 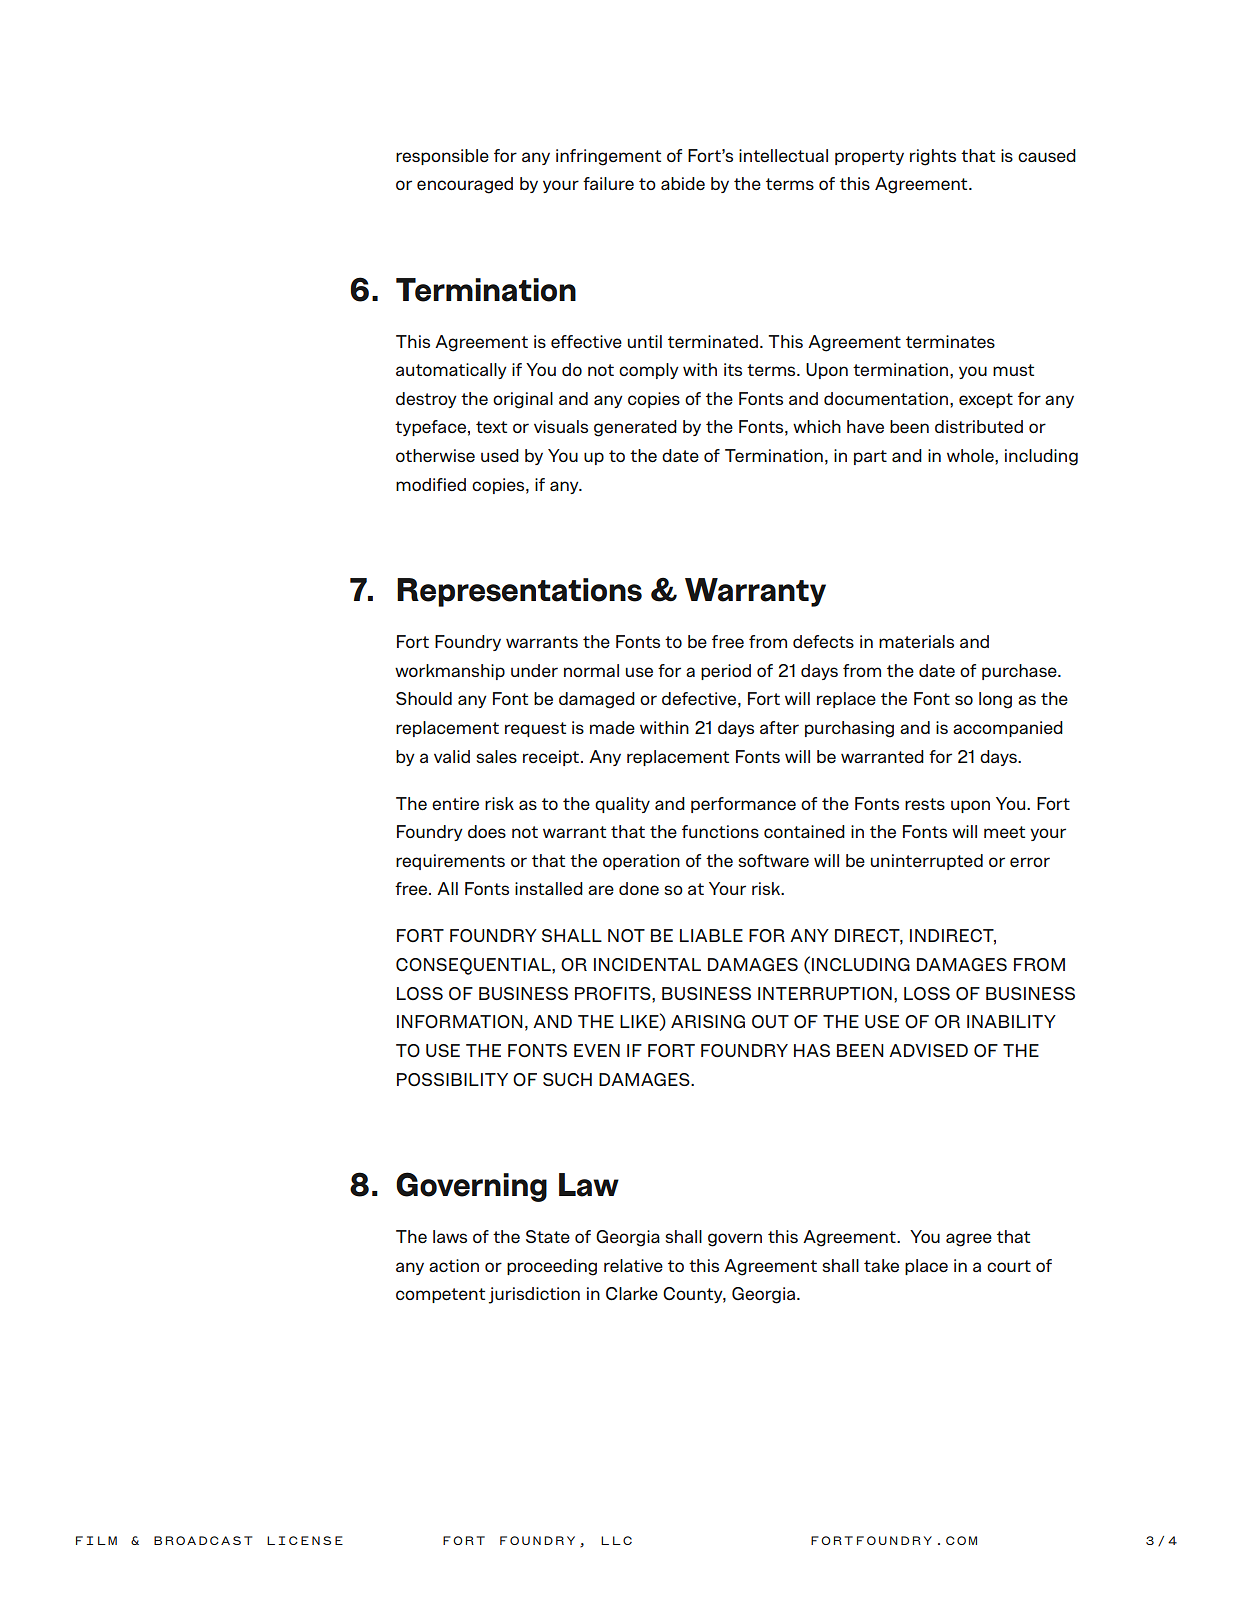 What do you see at coordinates (442, 157) in the screenshot?
I see `responsible` at bounding box center [442, 157].
